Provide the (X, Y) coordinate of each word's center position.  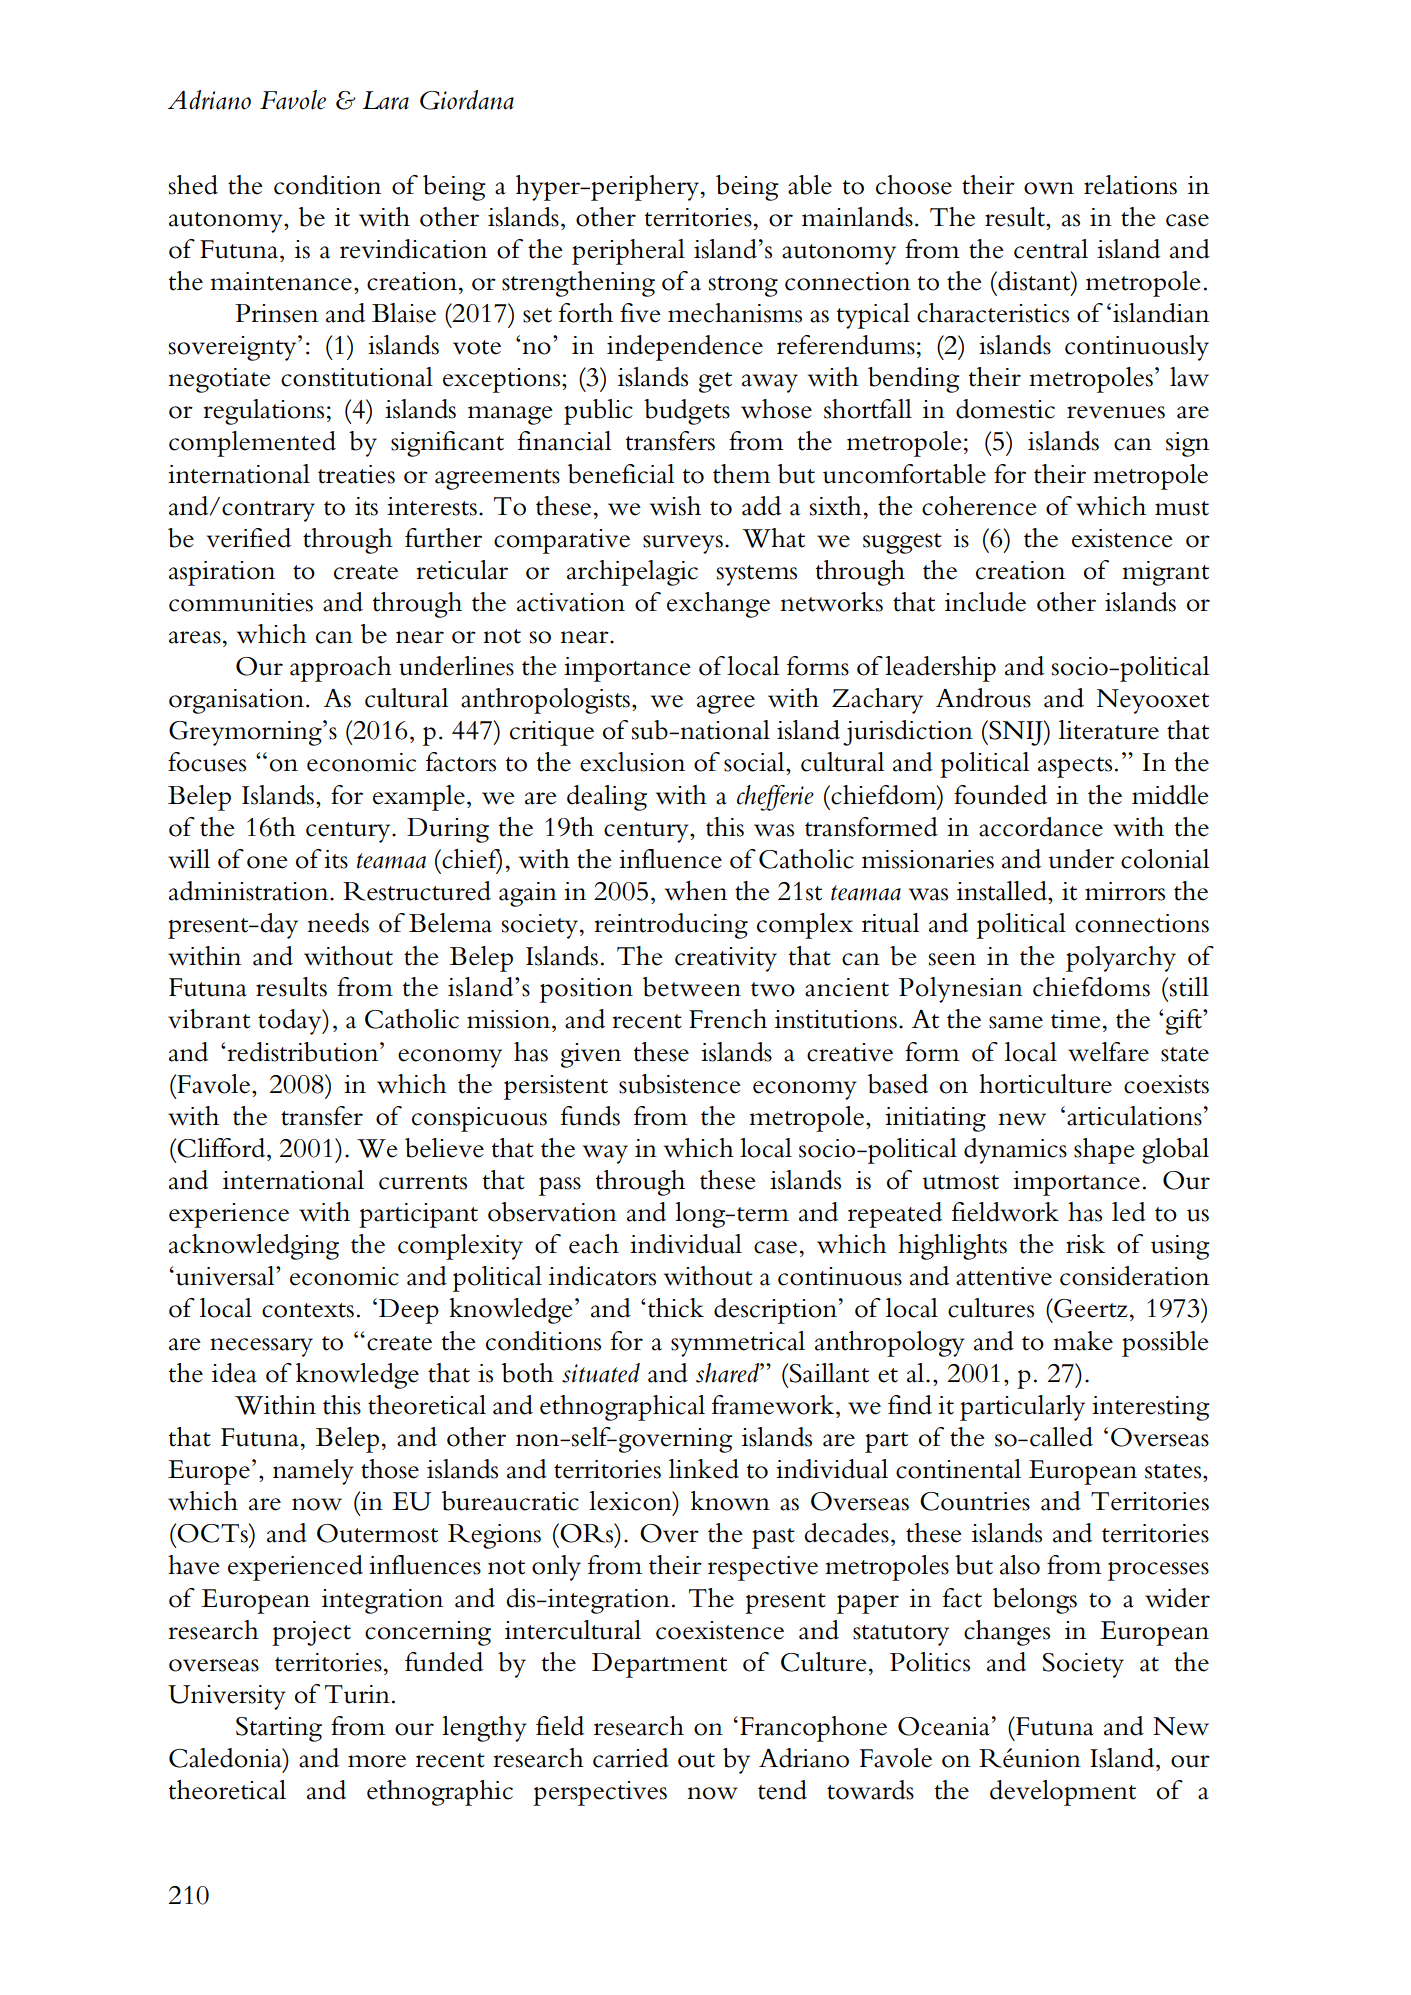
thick (676, 1308)
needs (338, 923)
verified (249, 538)
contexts (308, 1310)
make (1083, 1341)
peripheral (628, 252)
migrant (1165, 573)
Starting (279, 1729)
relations (1130, 185)
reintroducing (671, 926)
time (1076, 1019)
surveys (683, 544)
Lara (385, 100)
